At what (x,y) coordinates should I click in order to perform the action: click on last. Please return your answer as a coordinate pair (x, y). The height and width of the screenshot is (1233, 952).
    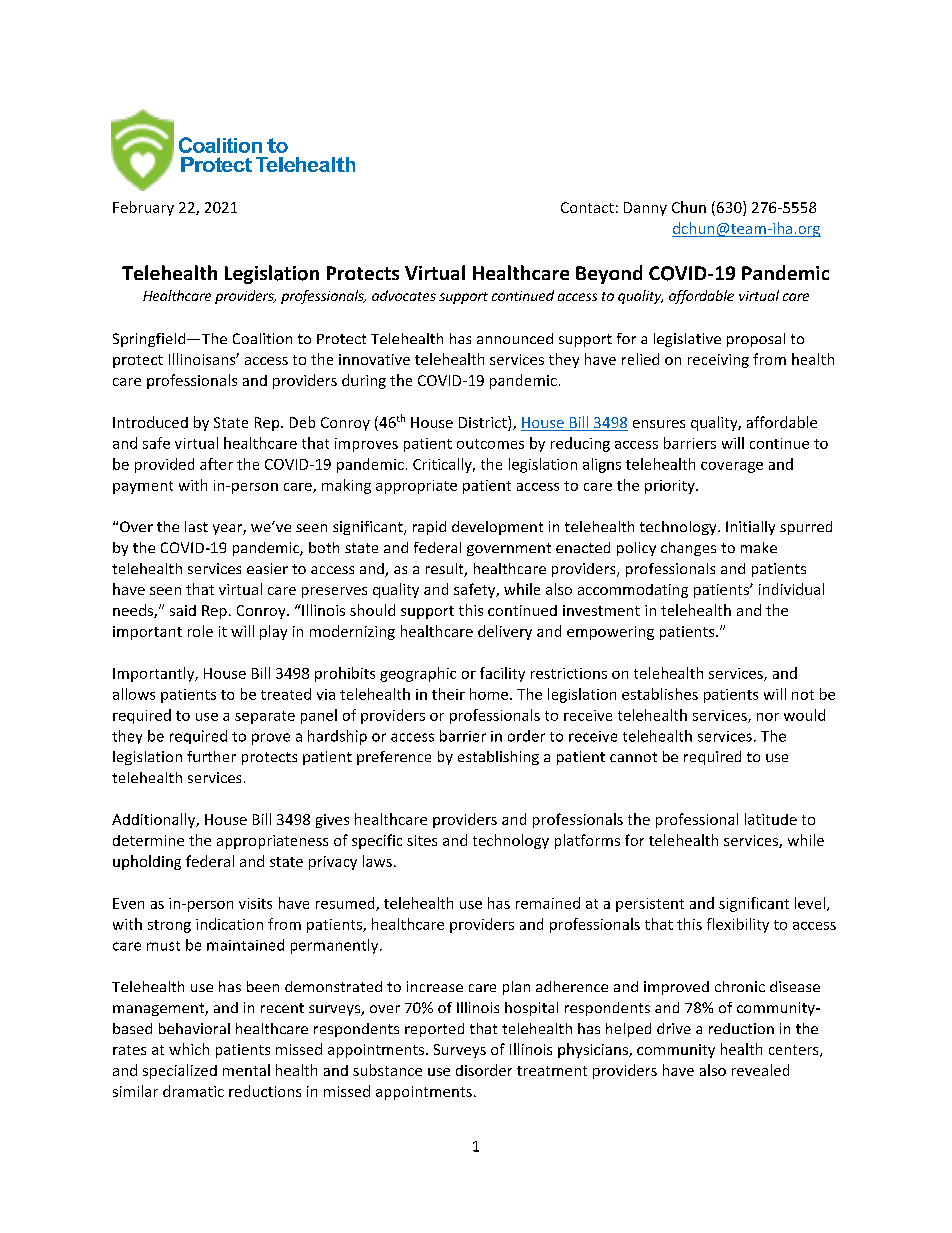
    Looking at the image, I should click on (196, 526).
